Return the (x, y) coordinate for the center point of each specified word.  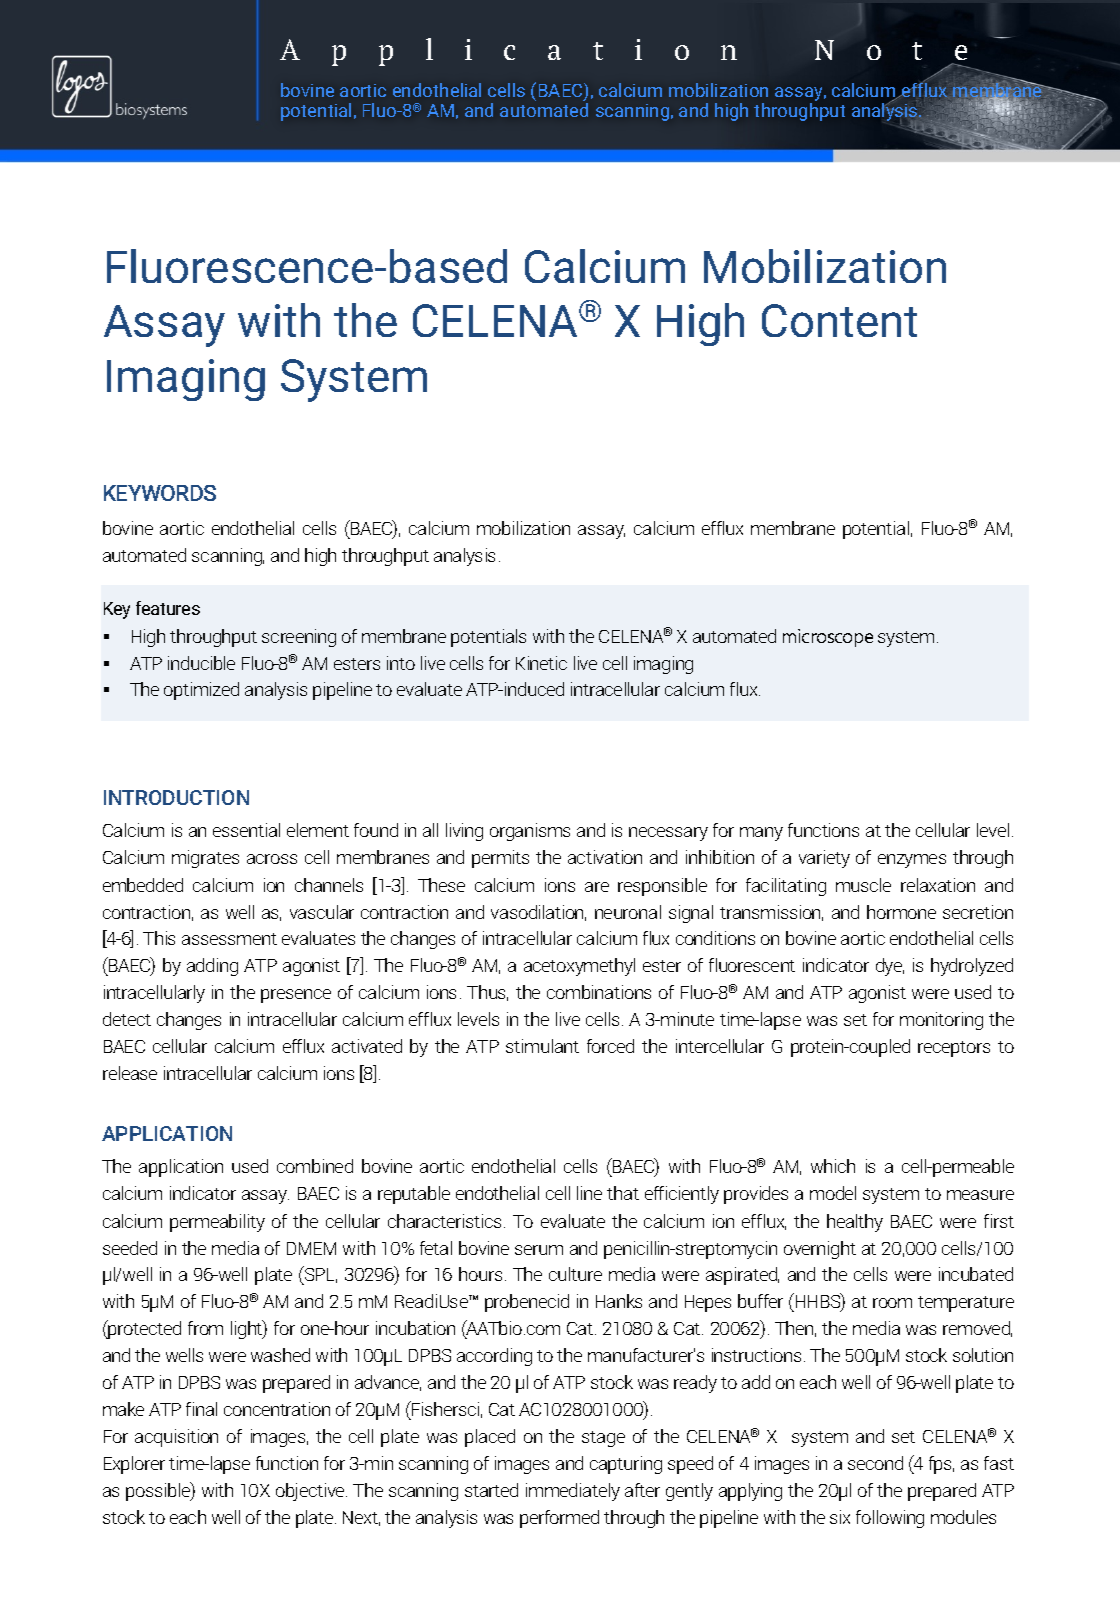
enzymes (912, 861)
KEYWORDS (160, 493)
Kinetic (541, 663)
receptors (954, 1049)
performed (559, 1519)
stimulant (542, 1046)
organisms (530, 832)
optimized (201, 691)
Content (839, 320)
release (130, 1073)
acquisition (176, 1438)
